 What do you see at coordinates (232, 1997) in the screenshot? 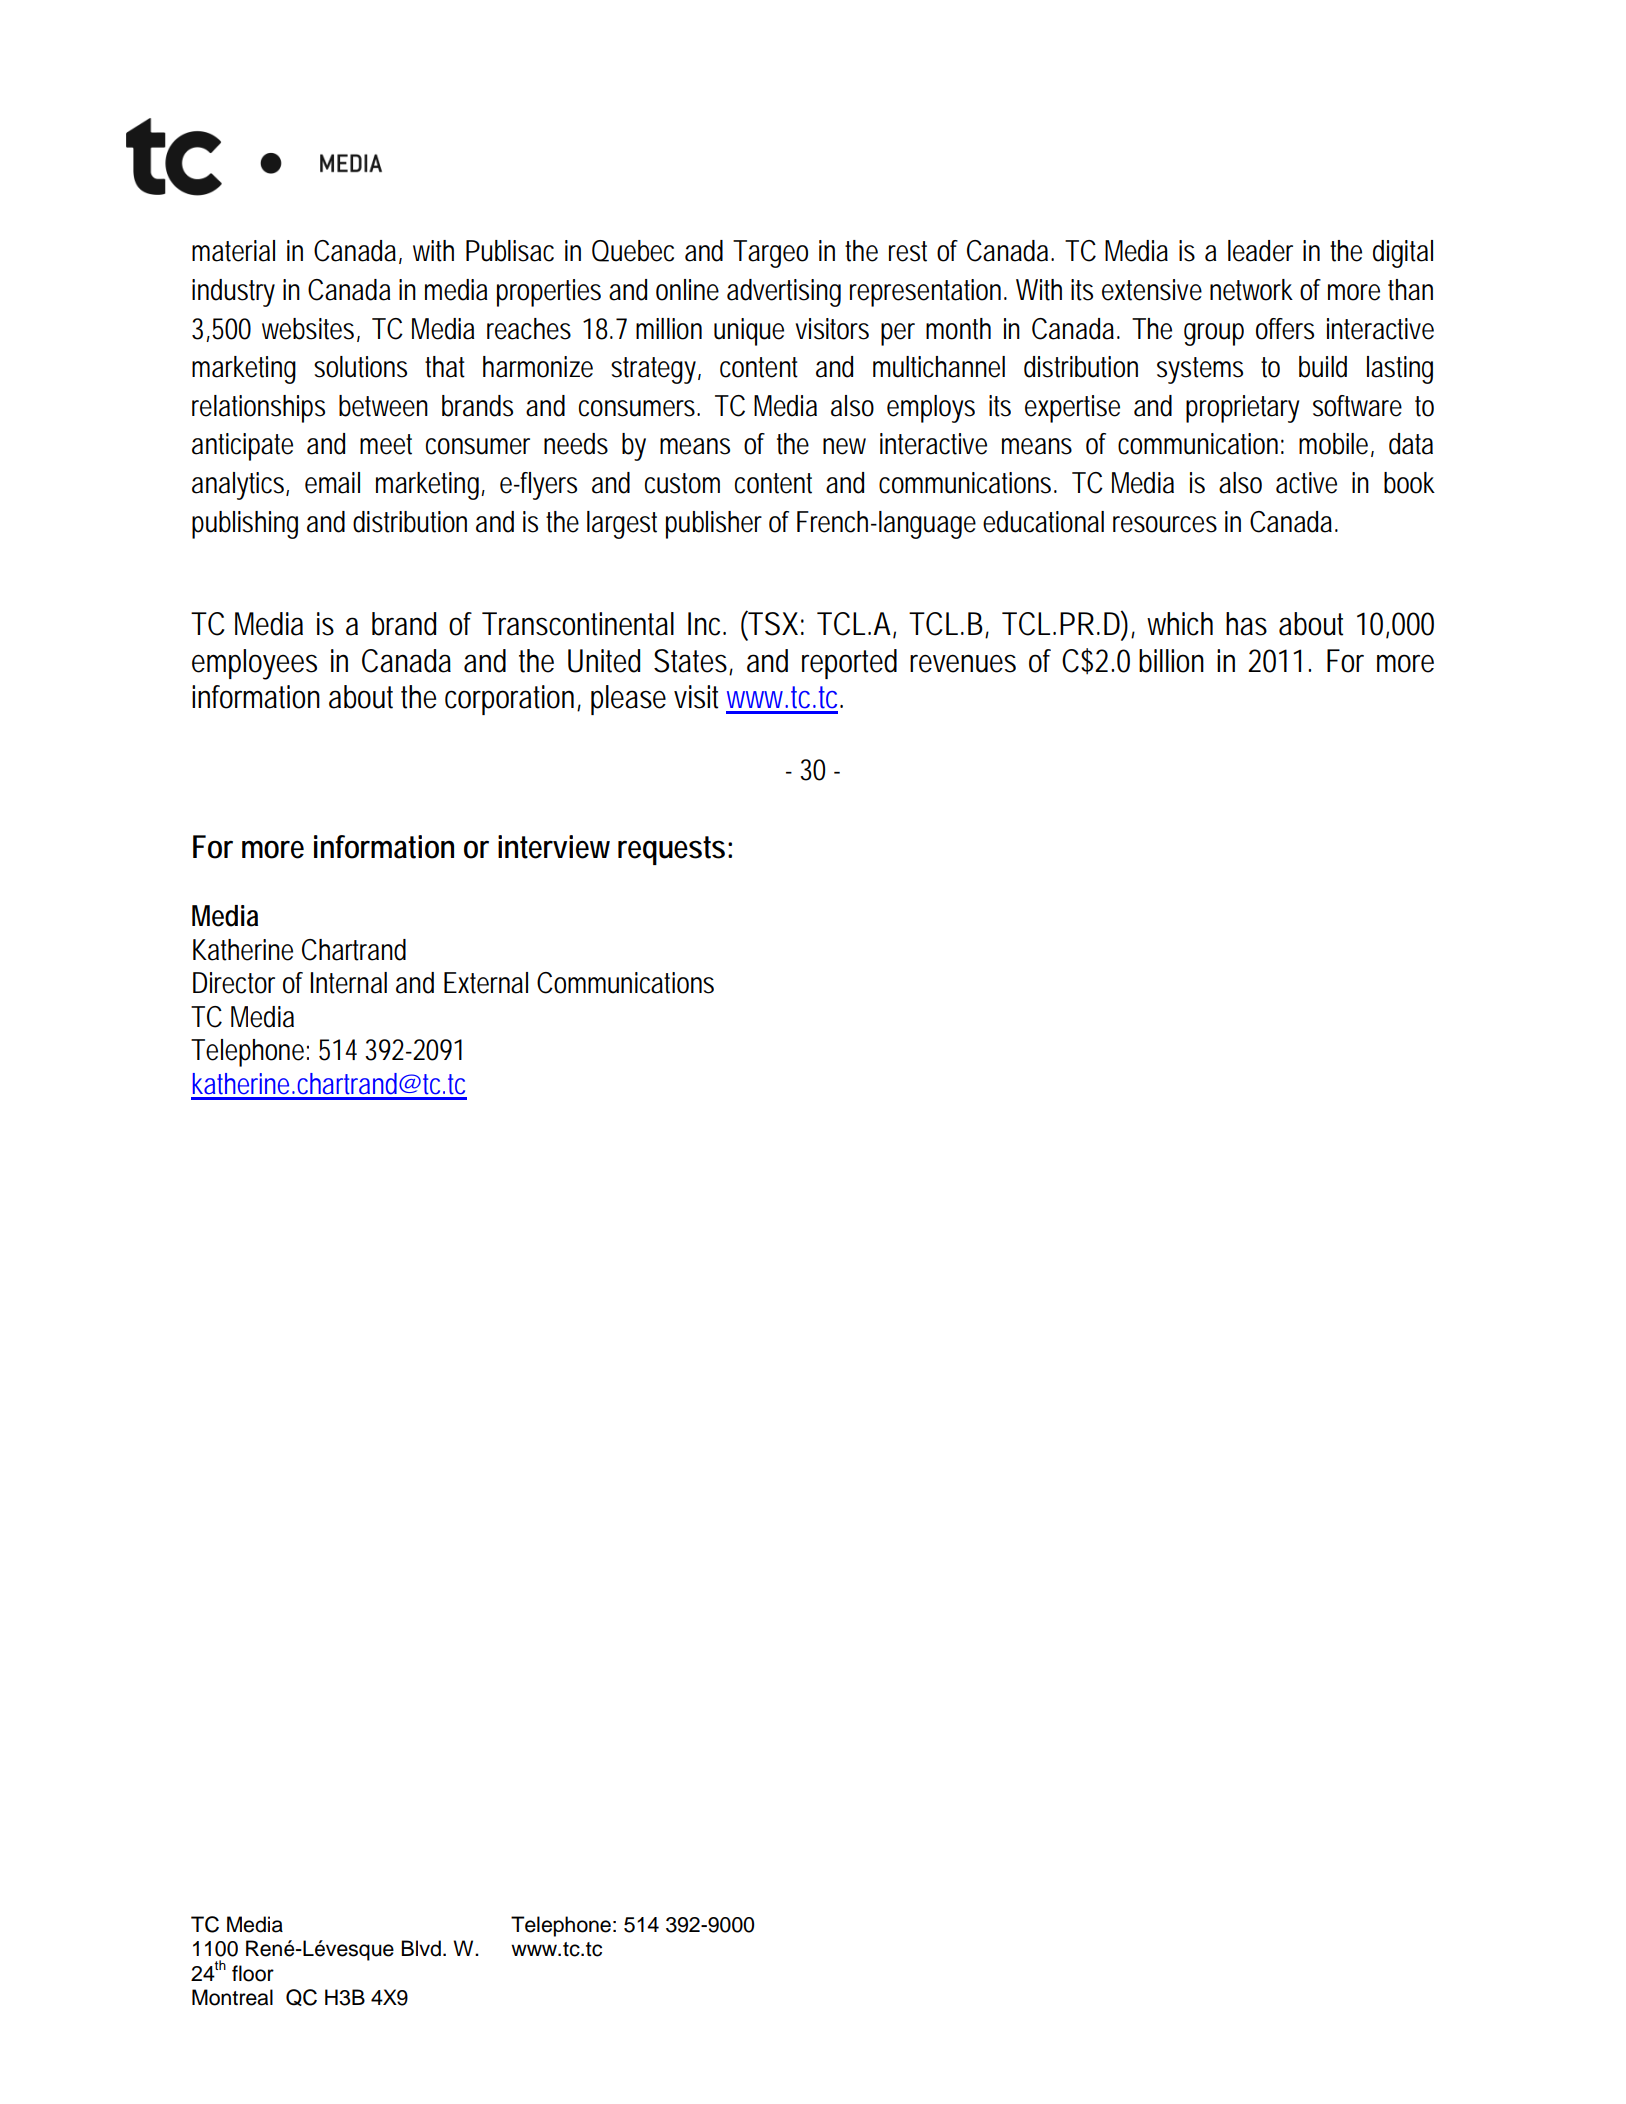
I see `Montreal` at bounding box center [232, 1997].
